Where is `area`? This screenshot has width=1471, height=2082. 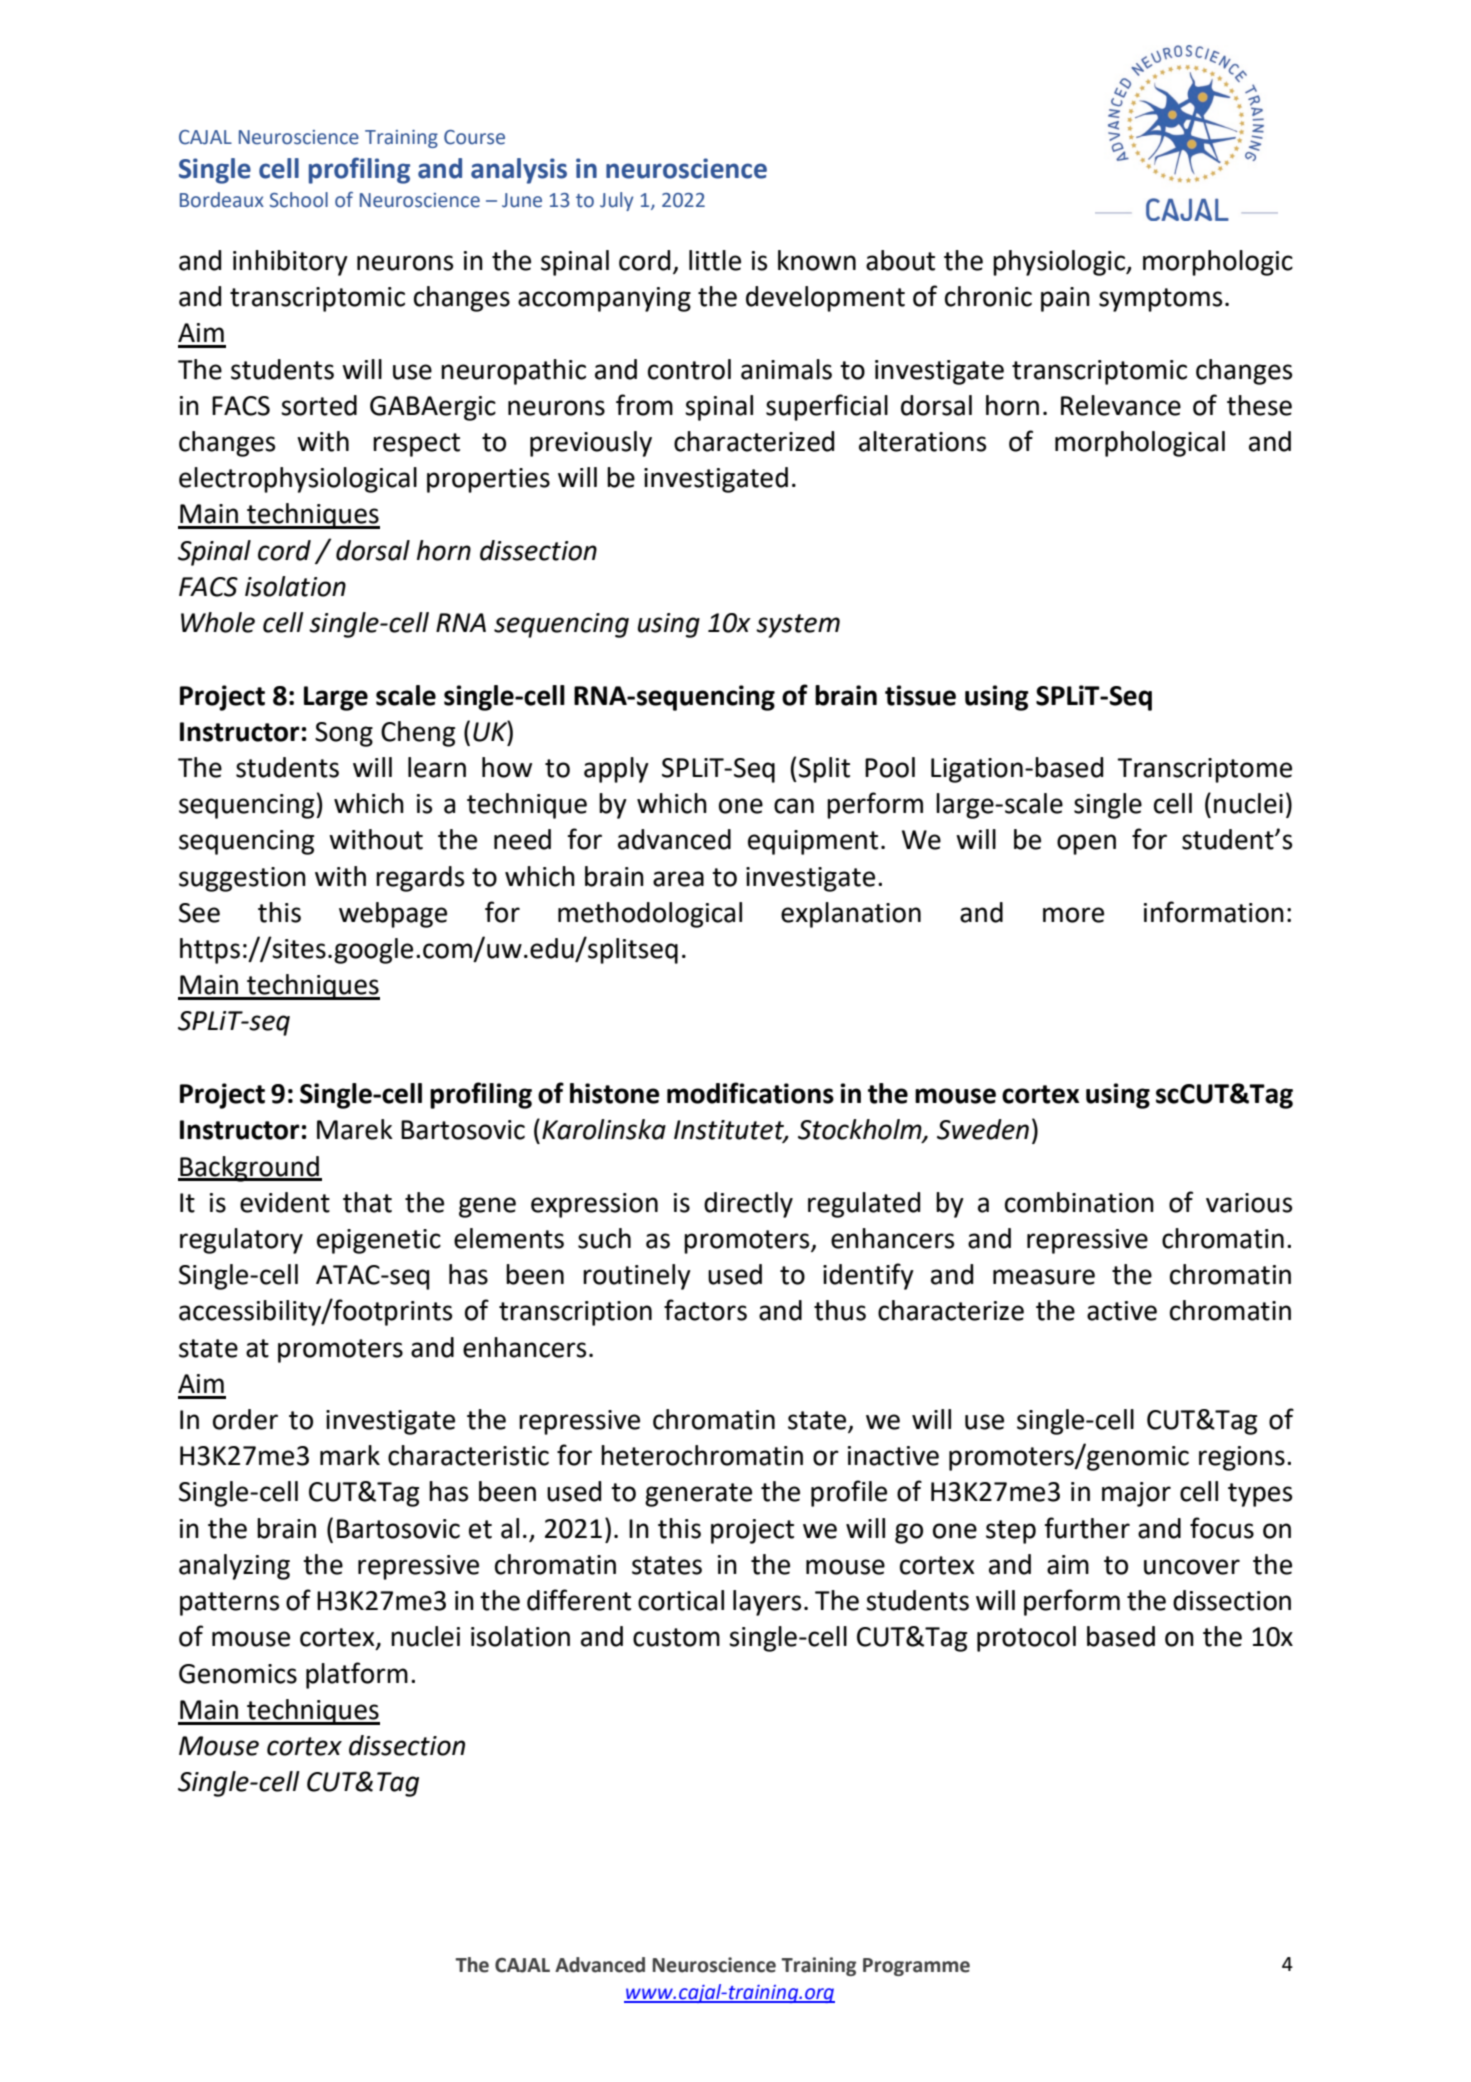
area is located at coordinates (678, 879).
